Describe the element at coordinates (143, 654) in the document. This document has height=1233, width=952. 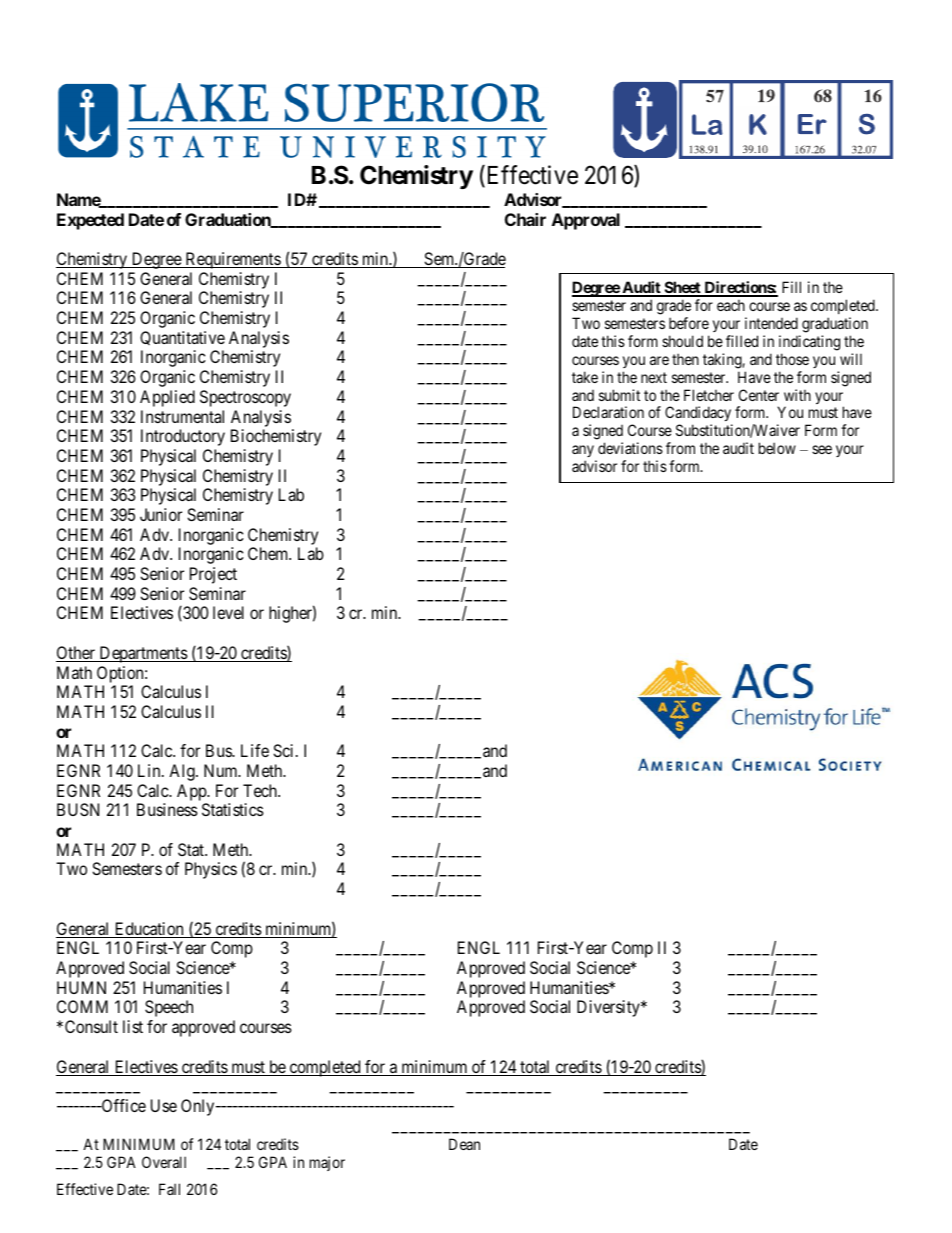
I see `Departments` at that location.
